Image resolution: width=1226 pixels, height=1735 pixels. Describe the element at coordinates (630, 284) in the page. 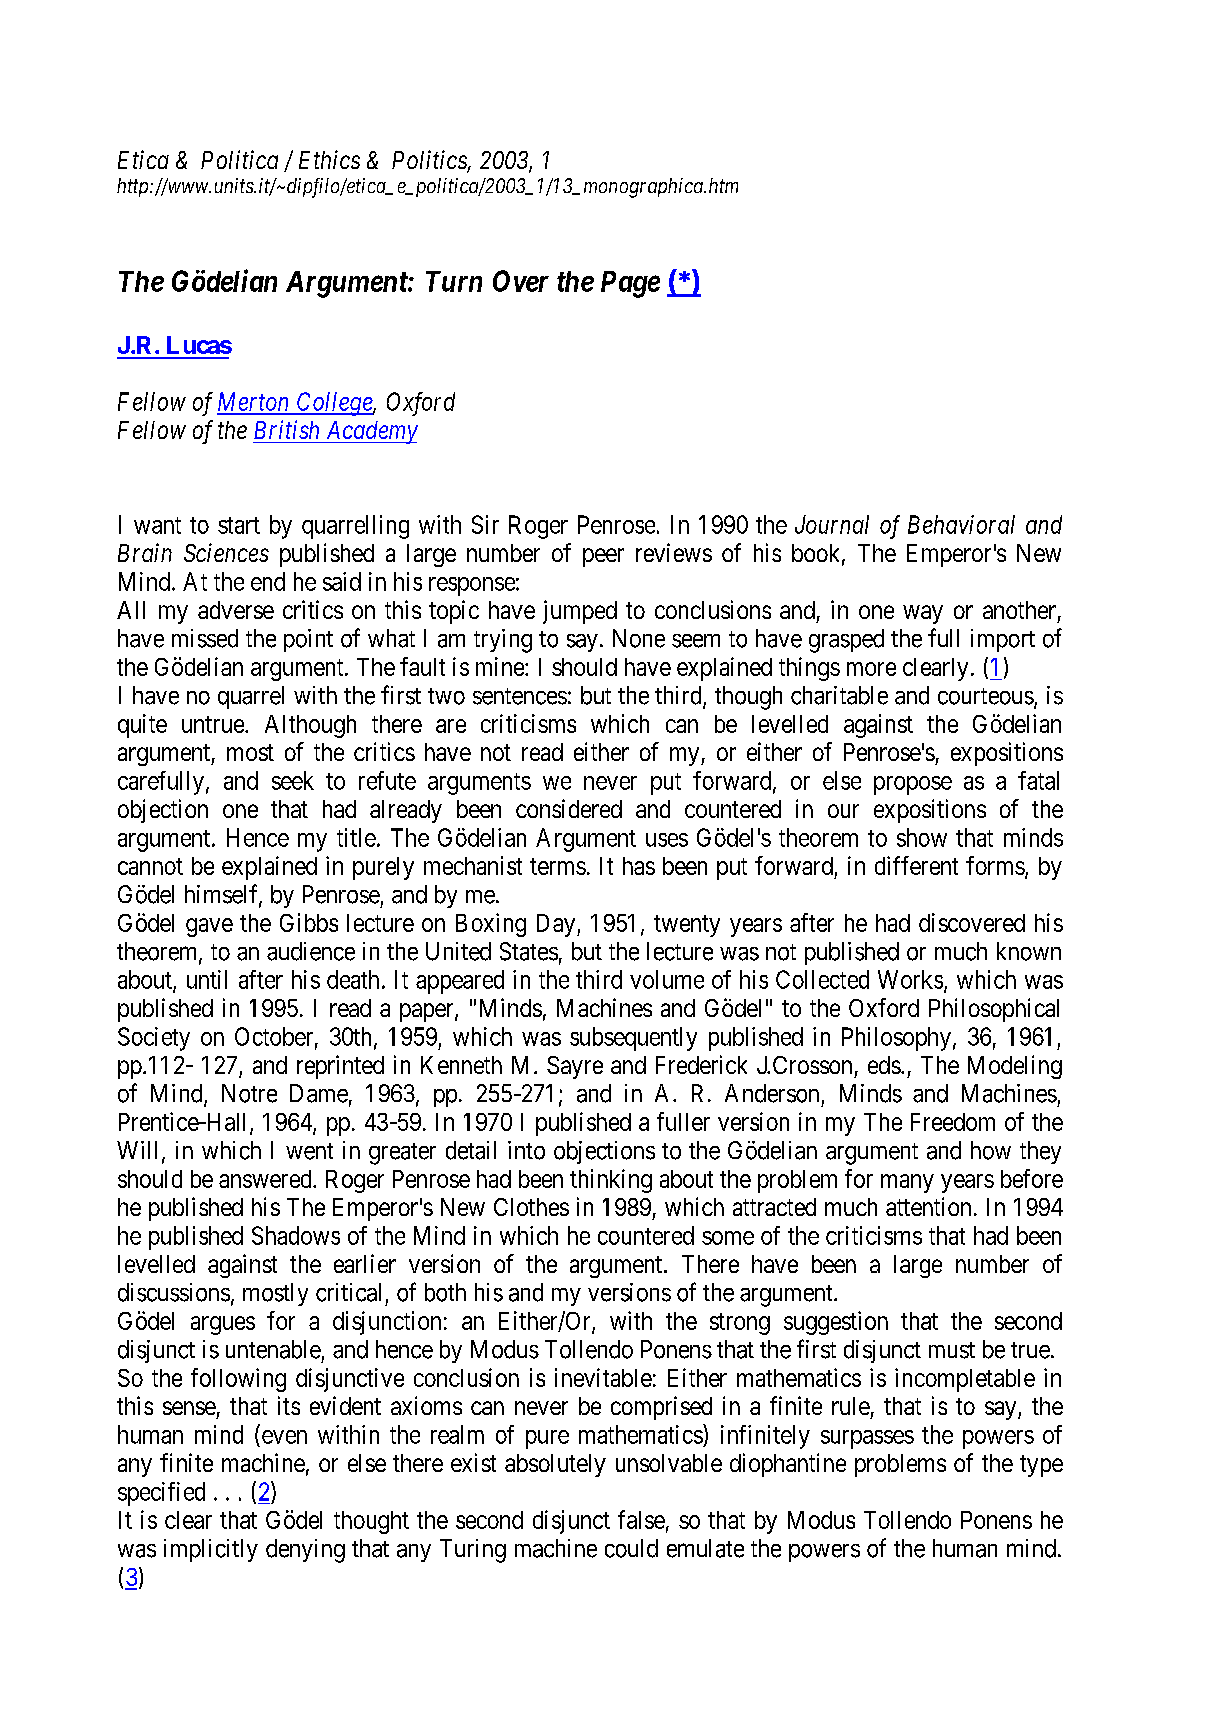

I see `Page` at that location.
